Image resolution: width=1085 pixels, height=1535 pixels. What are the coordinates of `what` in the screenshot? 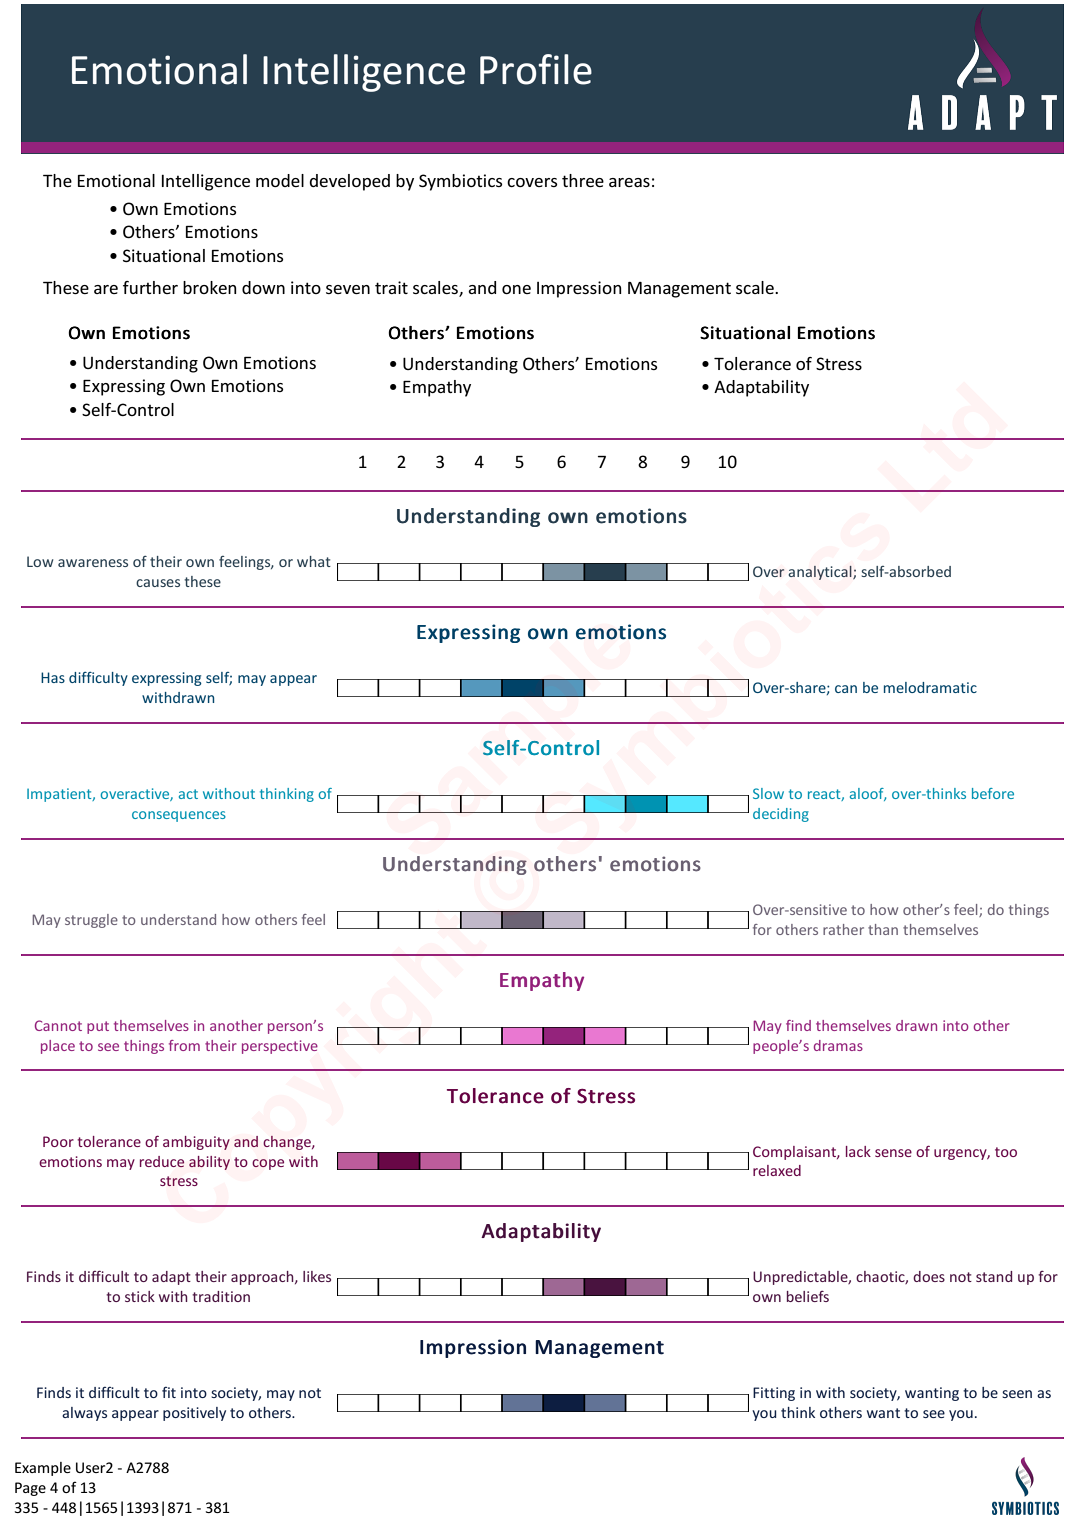 It's located at (314, 561).
